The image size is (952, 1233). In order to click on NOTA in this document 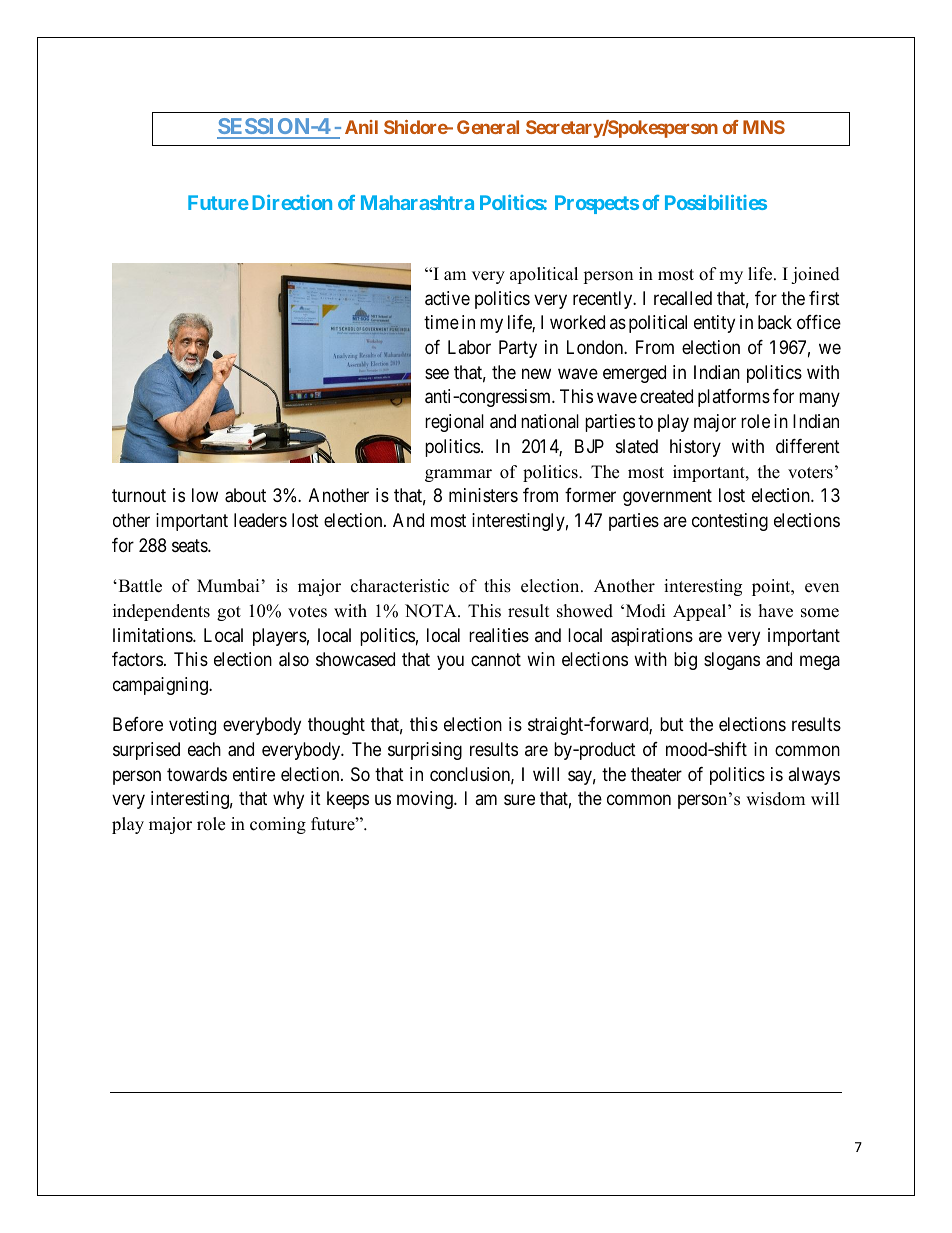, I will do `click(432, 611)`.
